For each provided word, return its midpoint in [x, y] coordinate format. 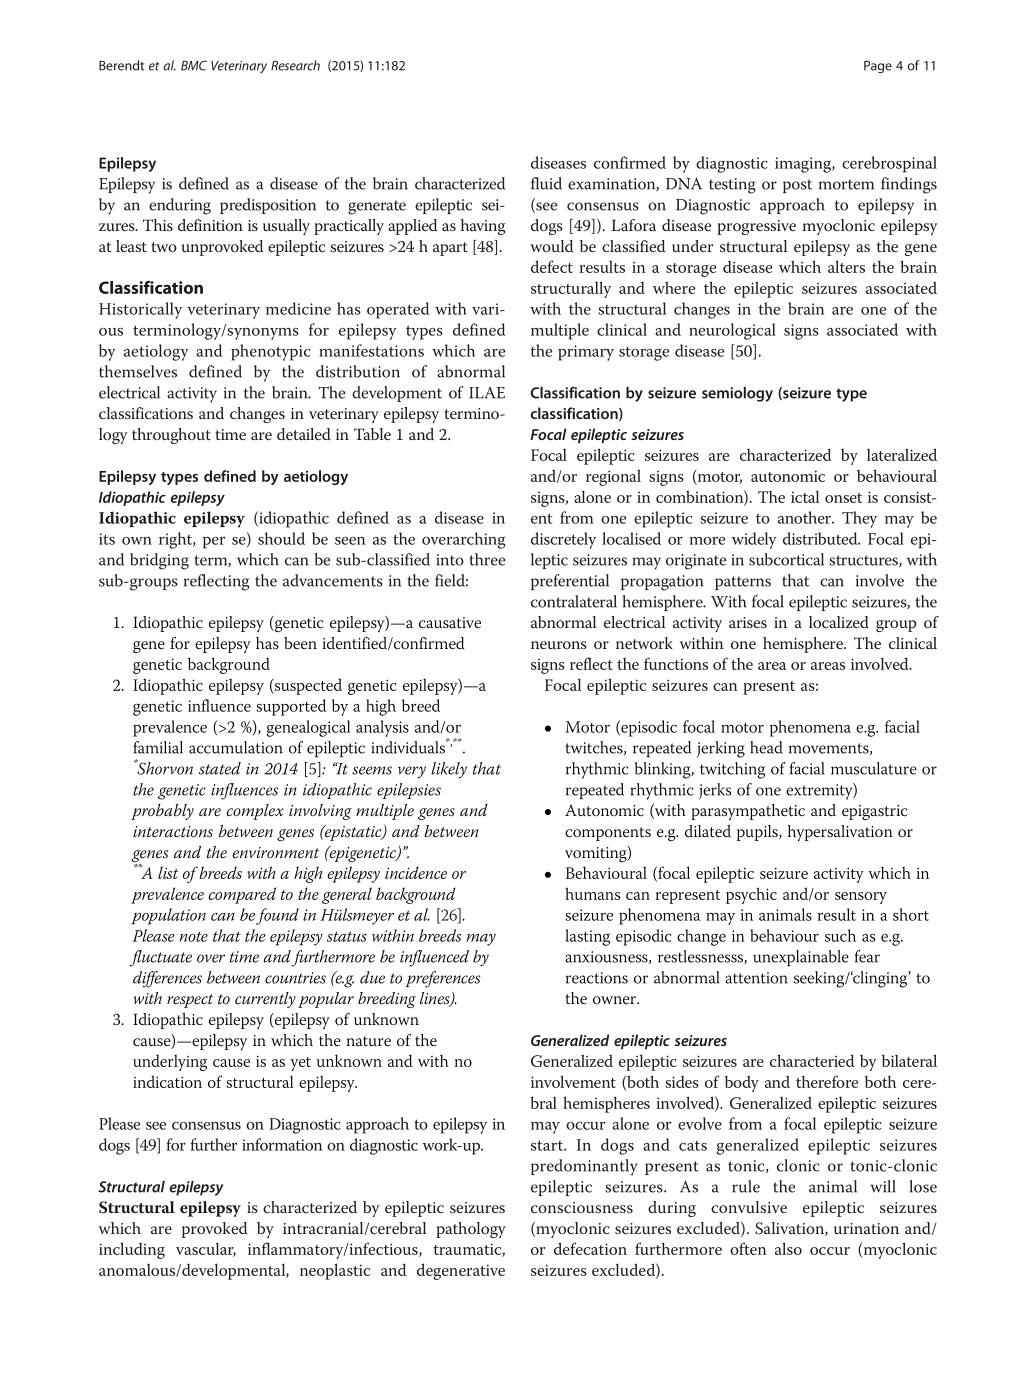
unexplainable [801, 958]
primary [586, 353]
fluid [546, 183]
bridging [159, 561]
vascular [206, 1249]
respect [190, 1001]
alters [846, 266]
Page [878, 67]
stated [220, 768]
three [487, 559]
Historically [140, 310]
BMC [194, 65]
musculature [874, 768]
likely [449, 770]
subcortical [786, 559]
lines [436, 999]
